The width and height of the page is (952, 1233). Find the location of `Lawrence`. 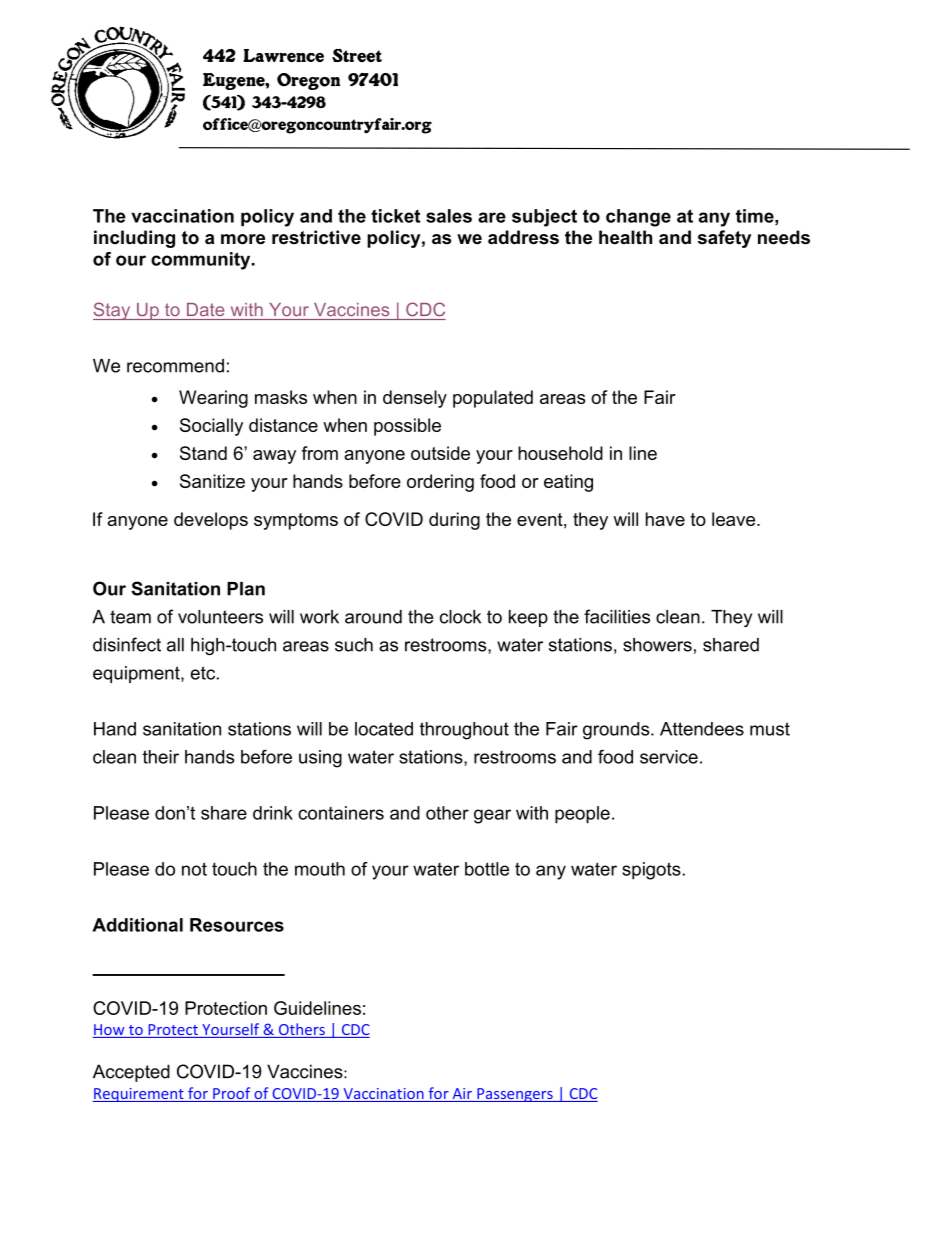

Lawrence is located at coordinates (283, 56).
